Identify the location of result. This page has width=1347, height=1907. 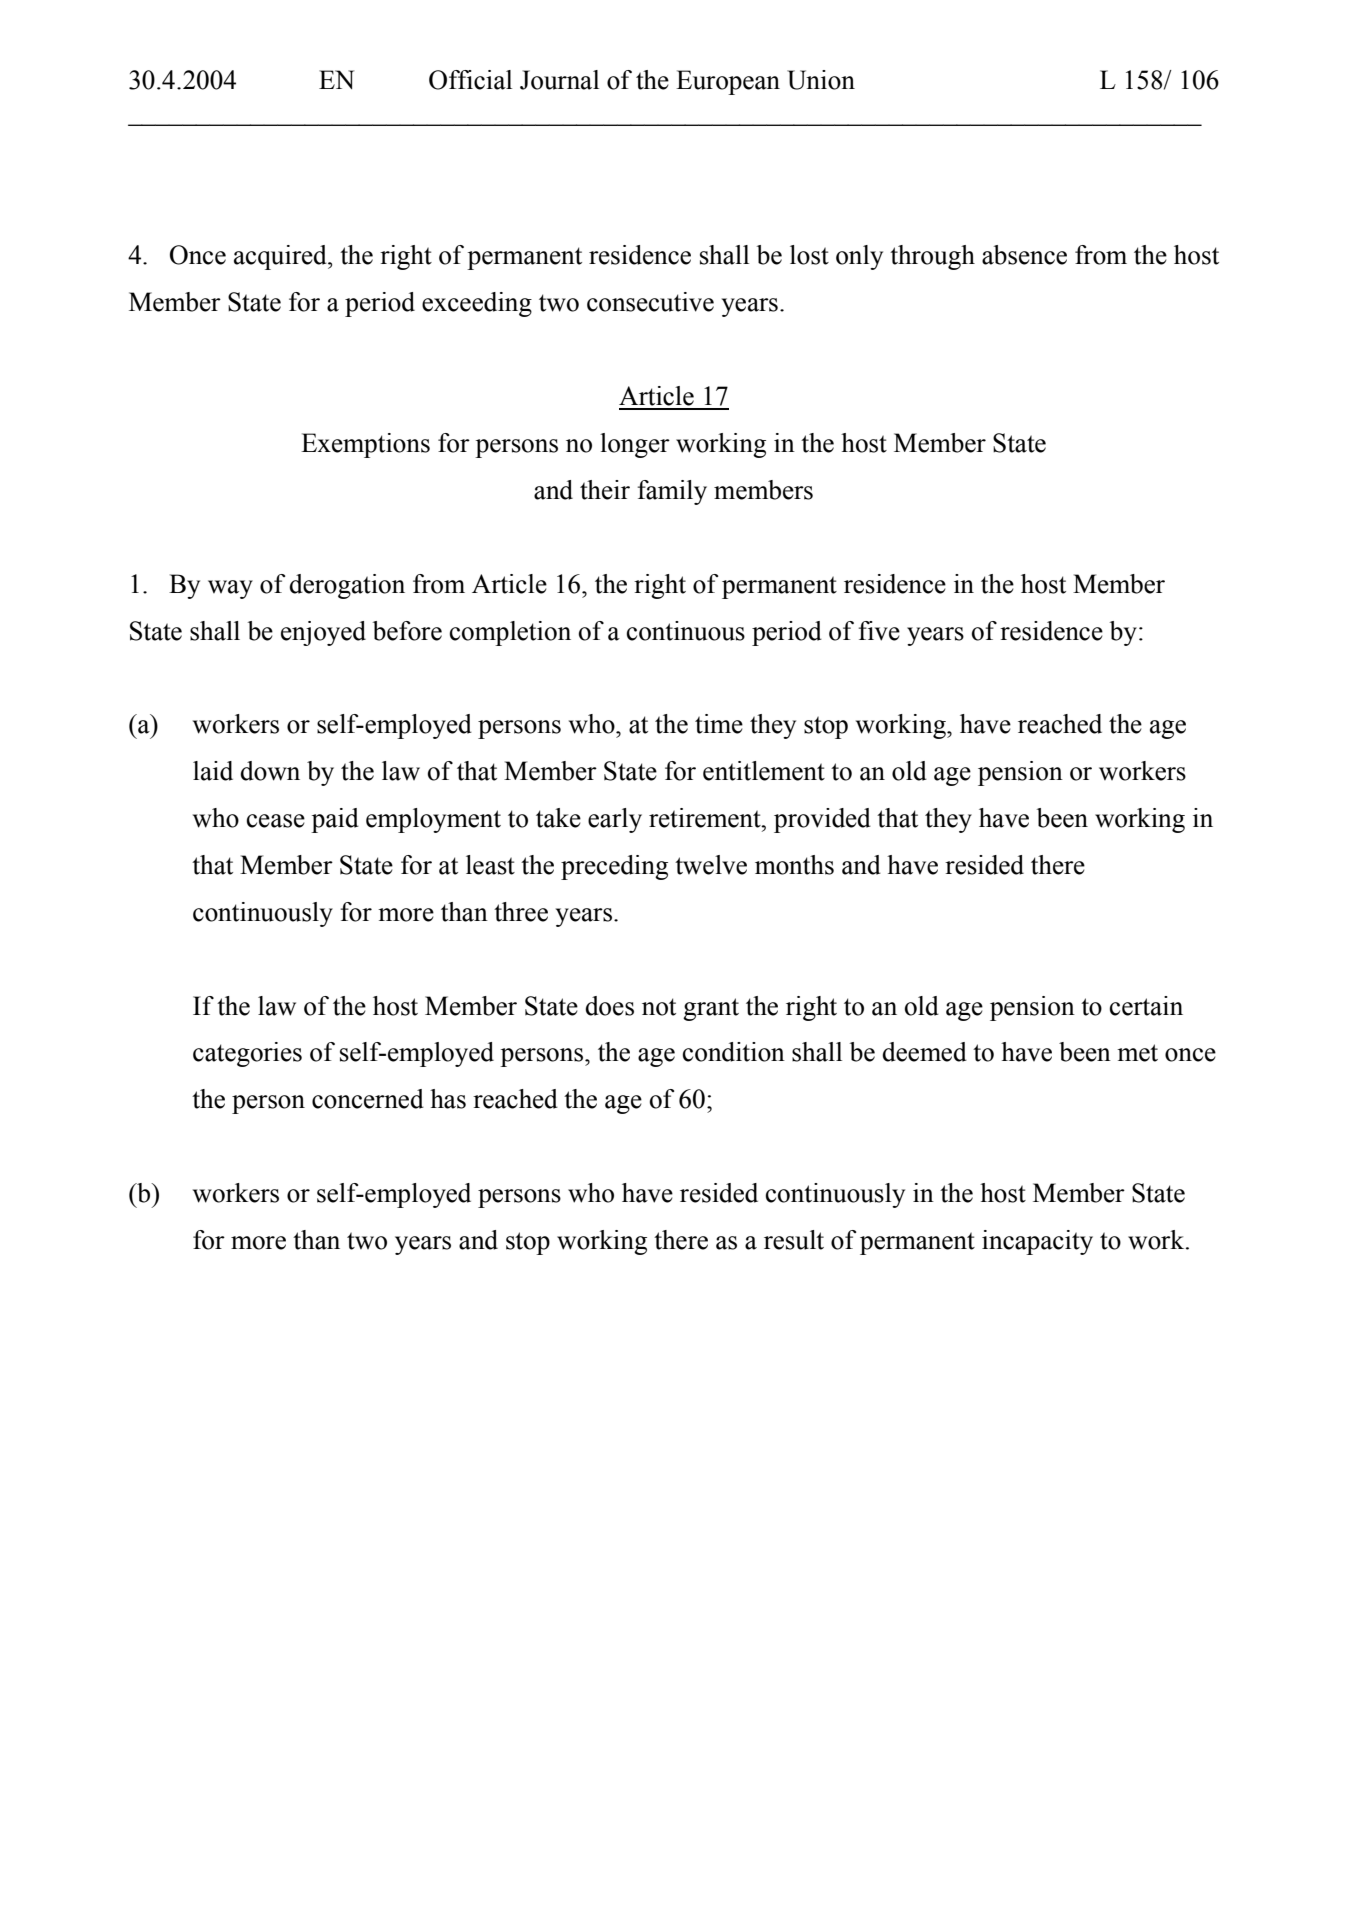
(794, 1240).
